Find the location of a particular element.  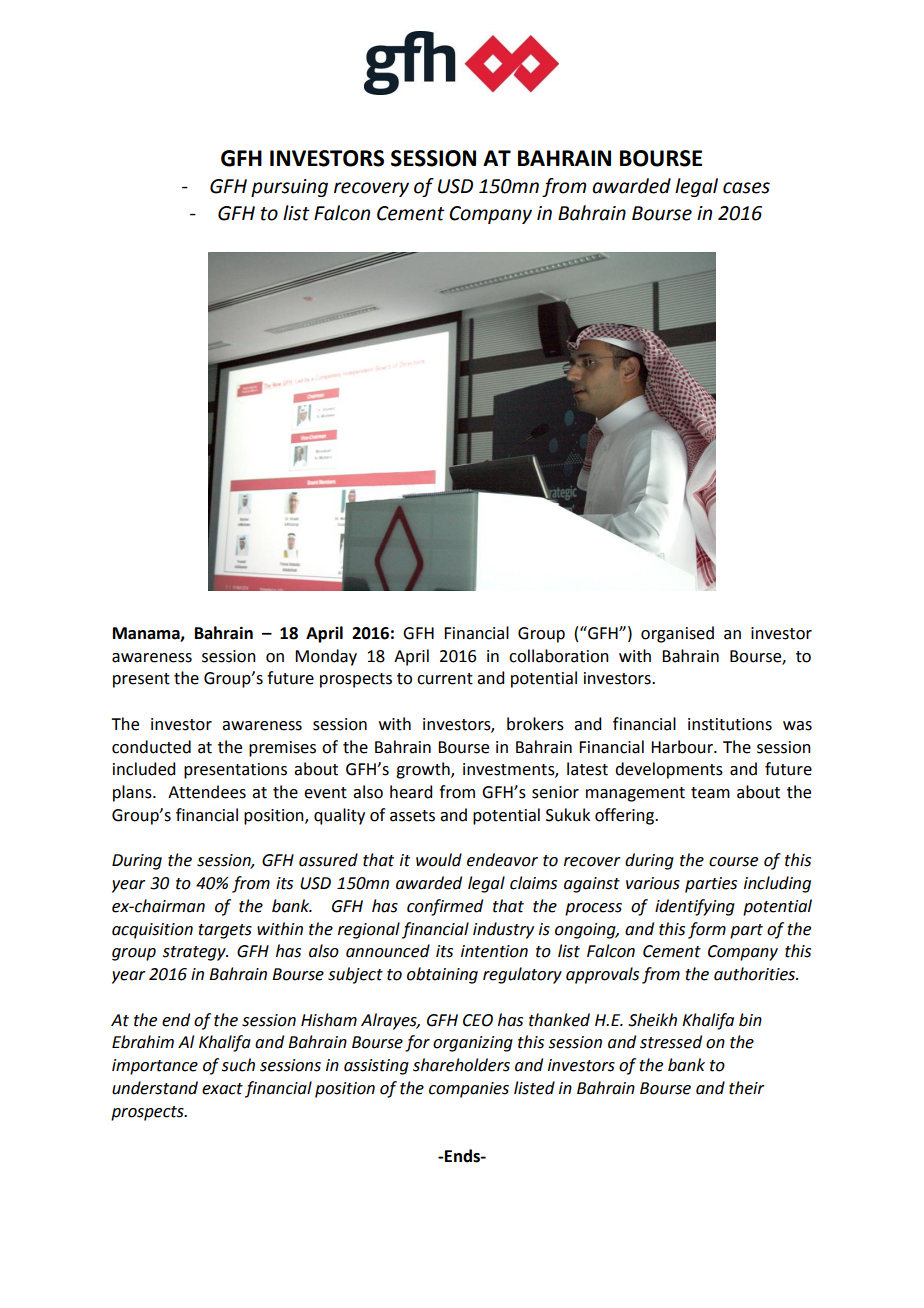

Monday is located at coordinates (326, 657).
